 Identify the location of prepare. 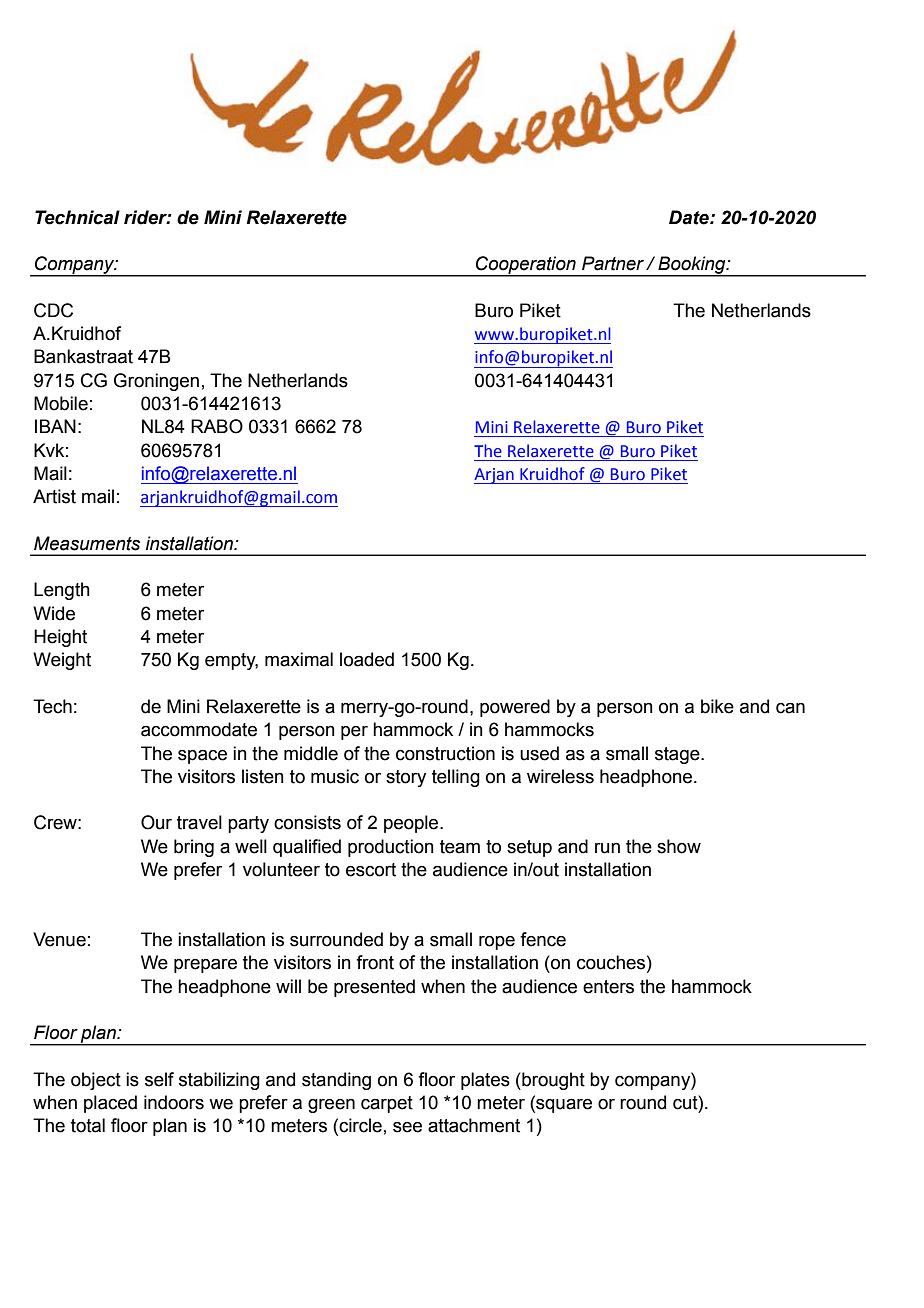
(205, 966).
